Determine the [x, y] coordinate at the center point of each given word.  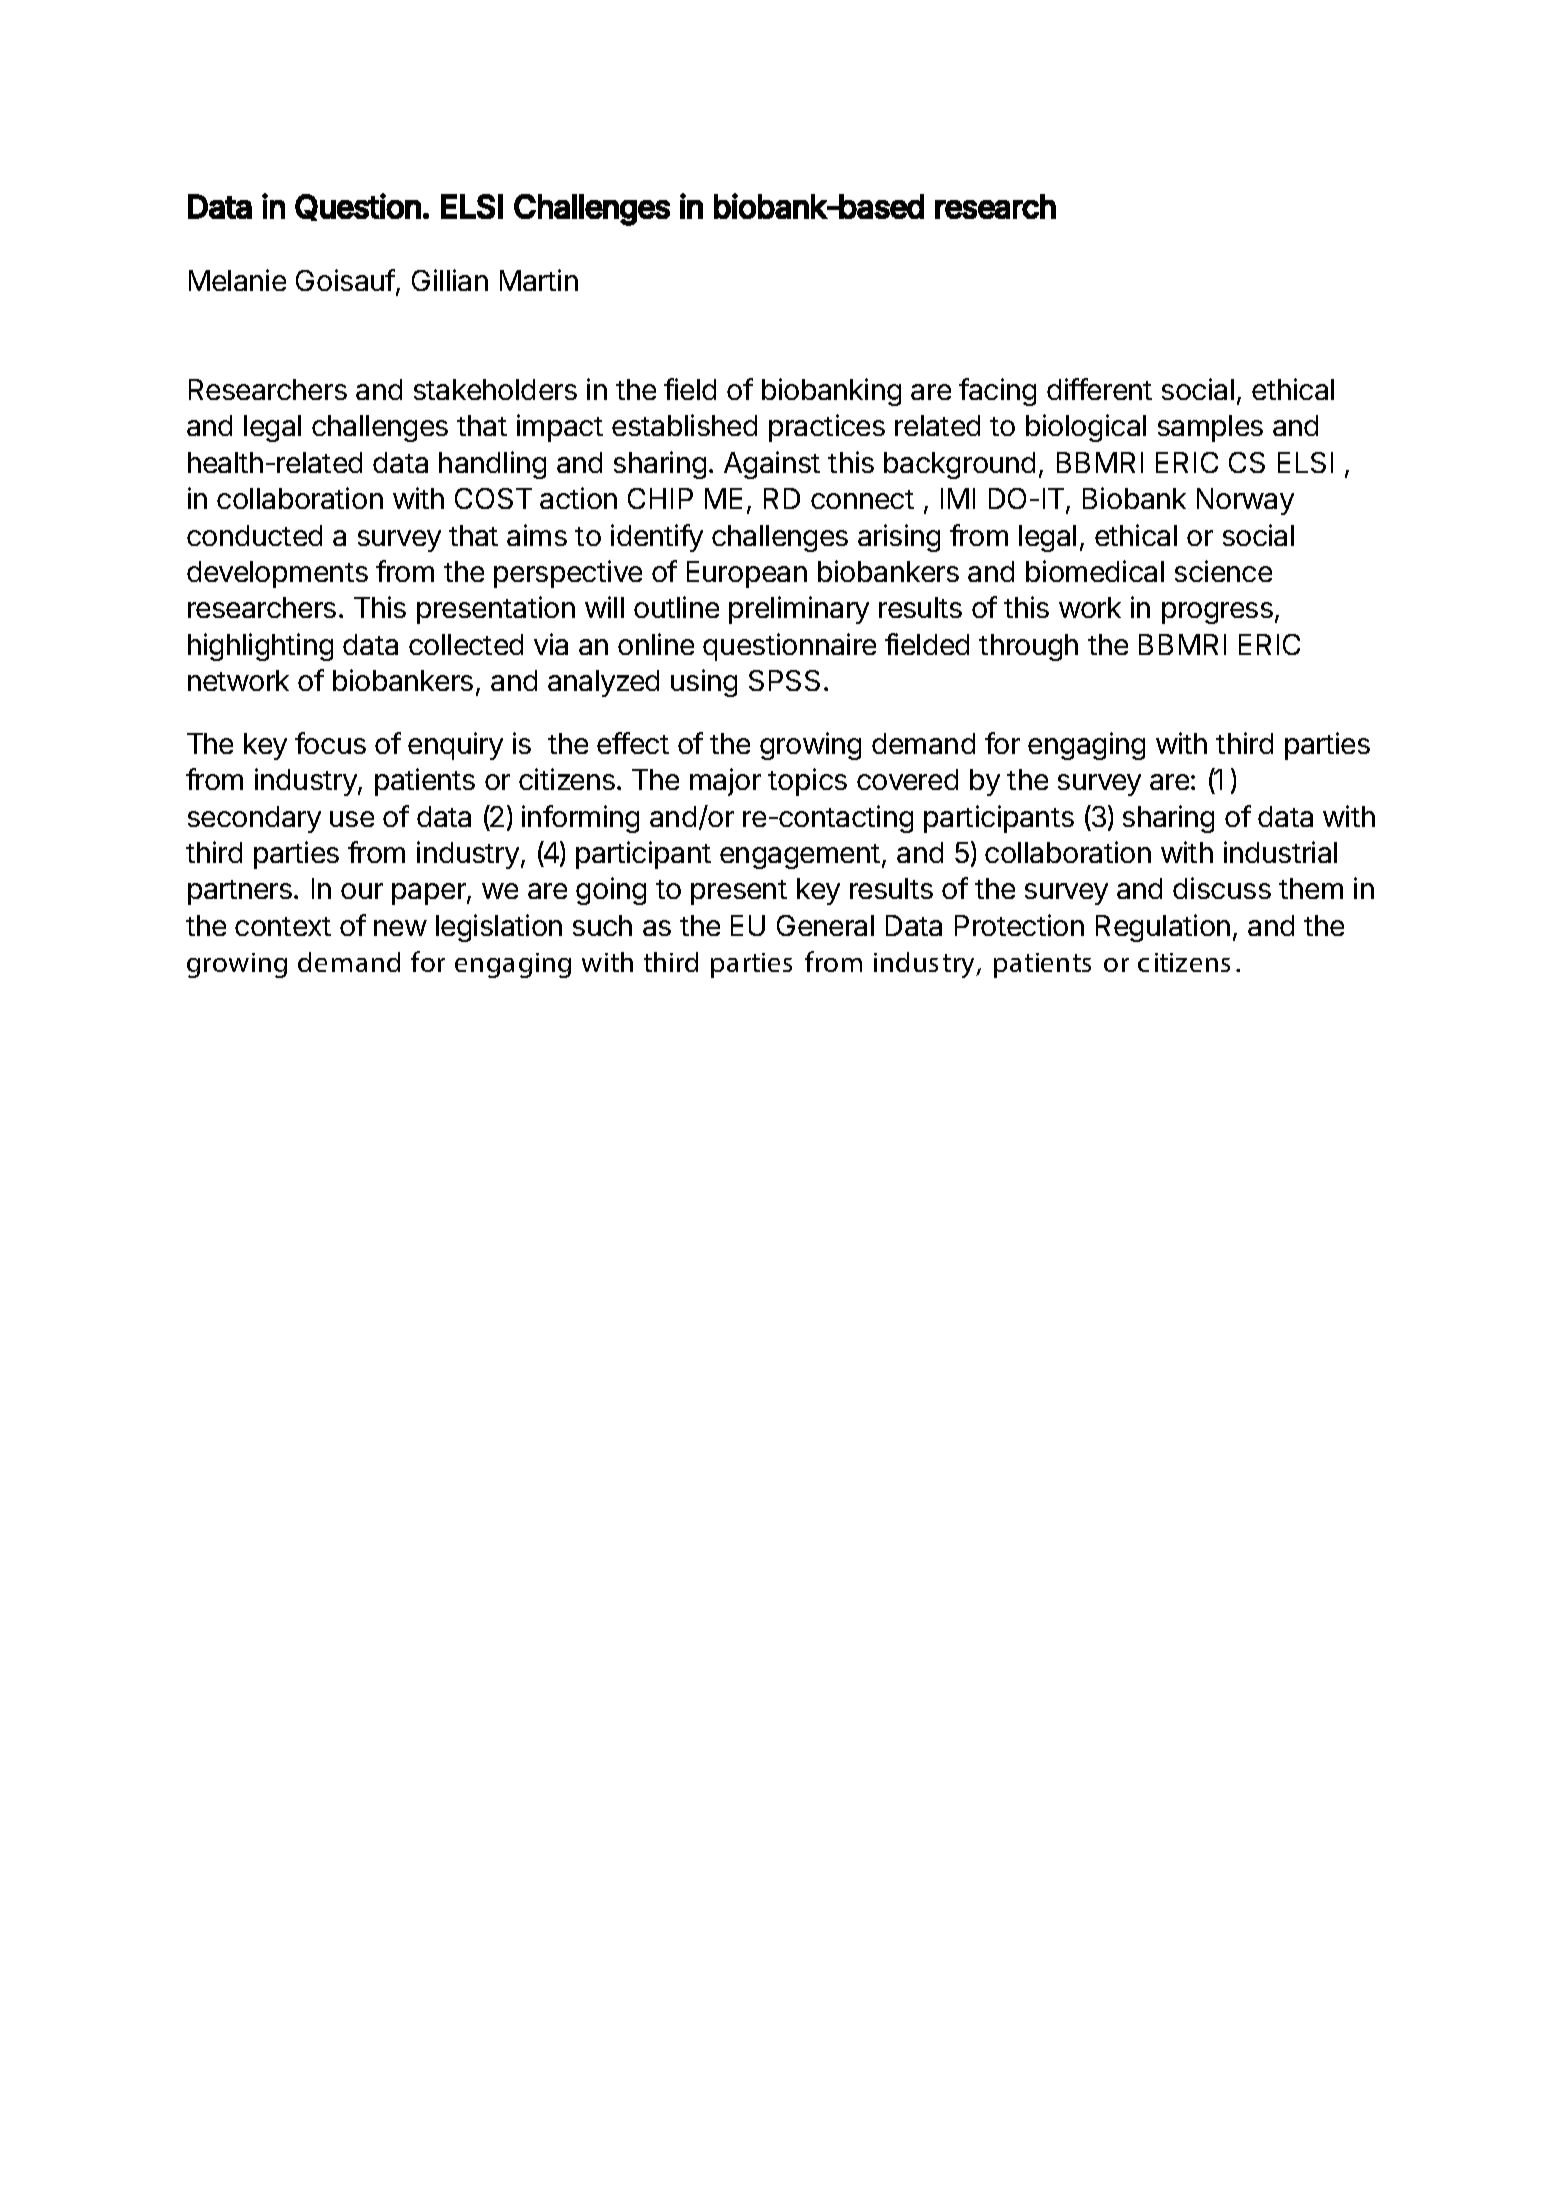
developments [277, 574]
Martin [539, 280]
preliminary [799, 610]
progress [1217, 613]
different [1099, 389]
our [362, 891]
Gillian [450, 280]
